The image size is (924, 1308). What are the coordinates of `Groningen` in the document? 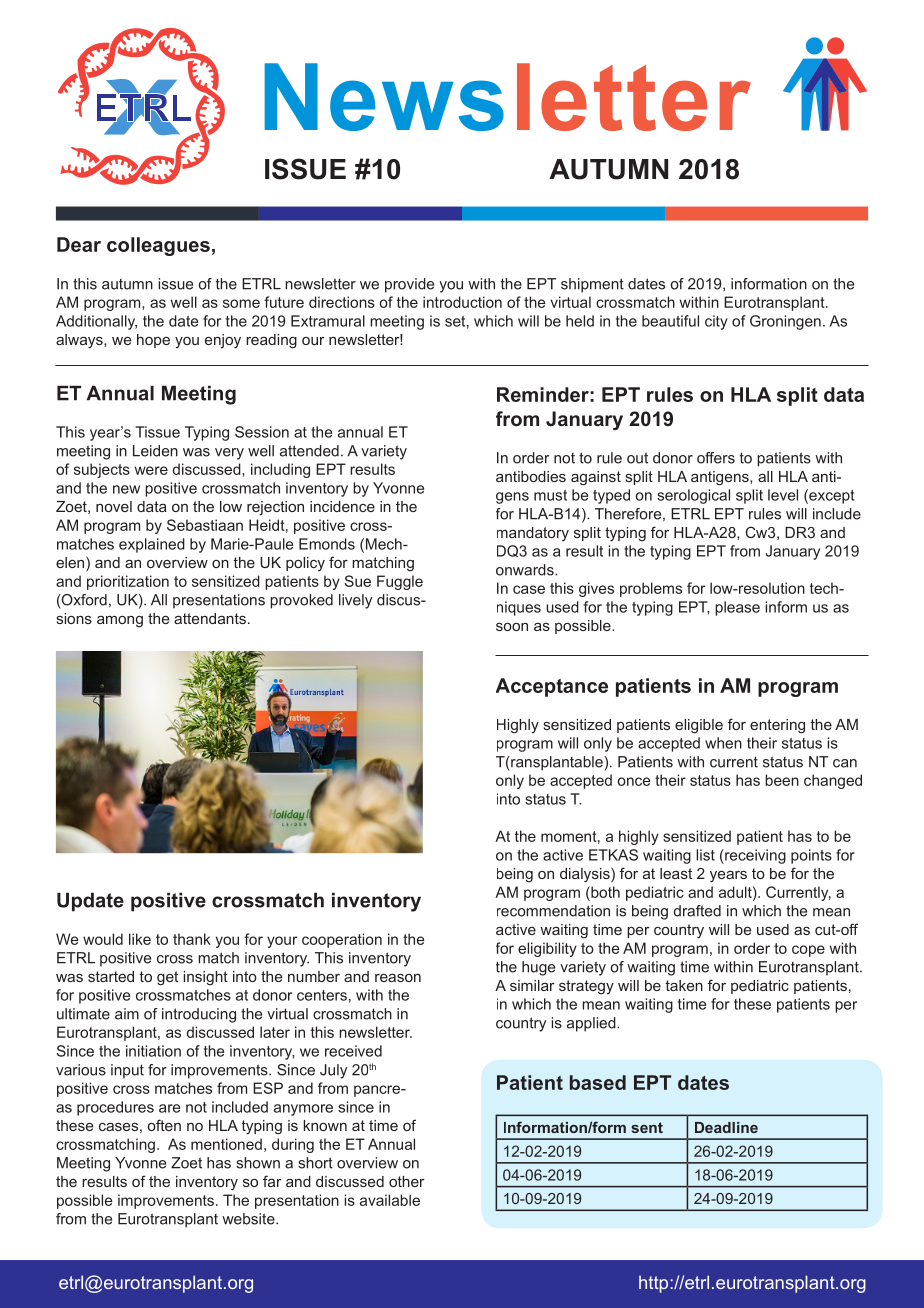 It's located at (785, 322).
